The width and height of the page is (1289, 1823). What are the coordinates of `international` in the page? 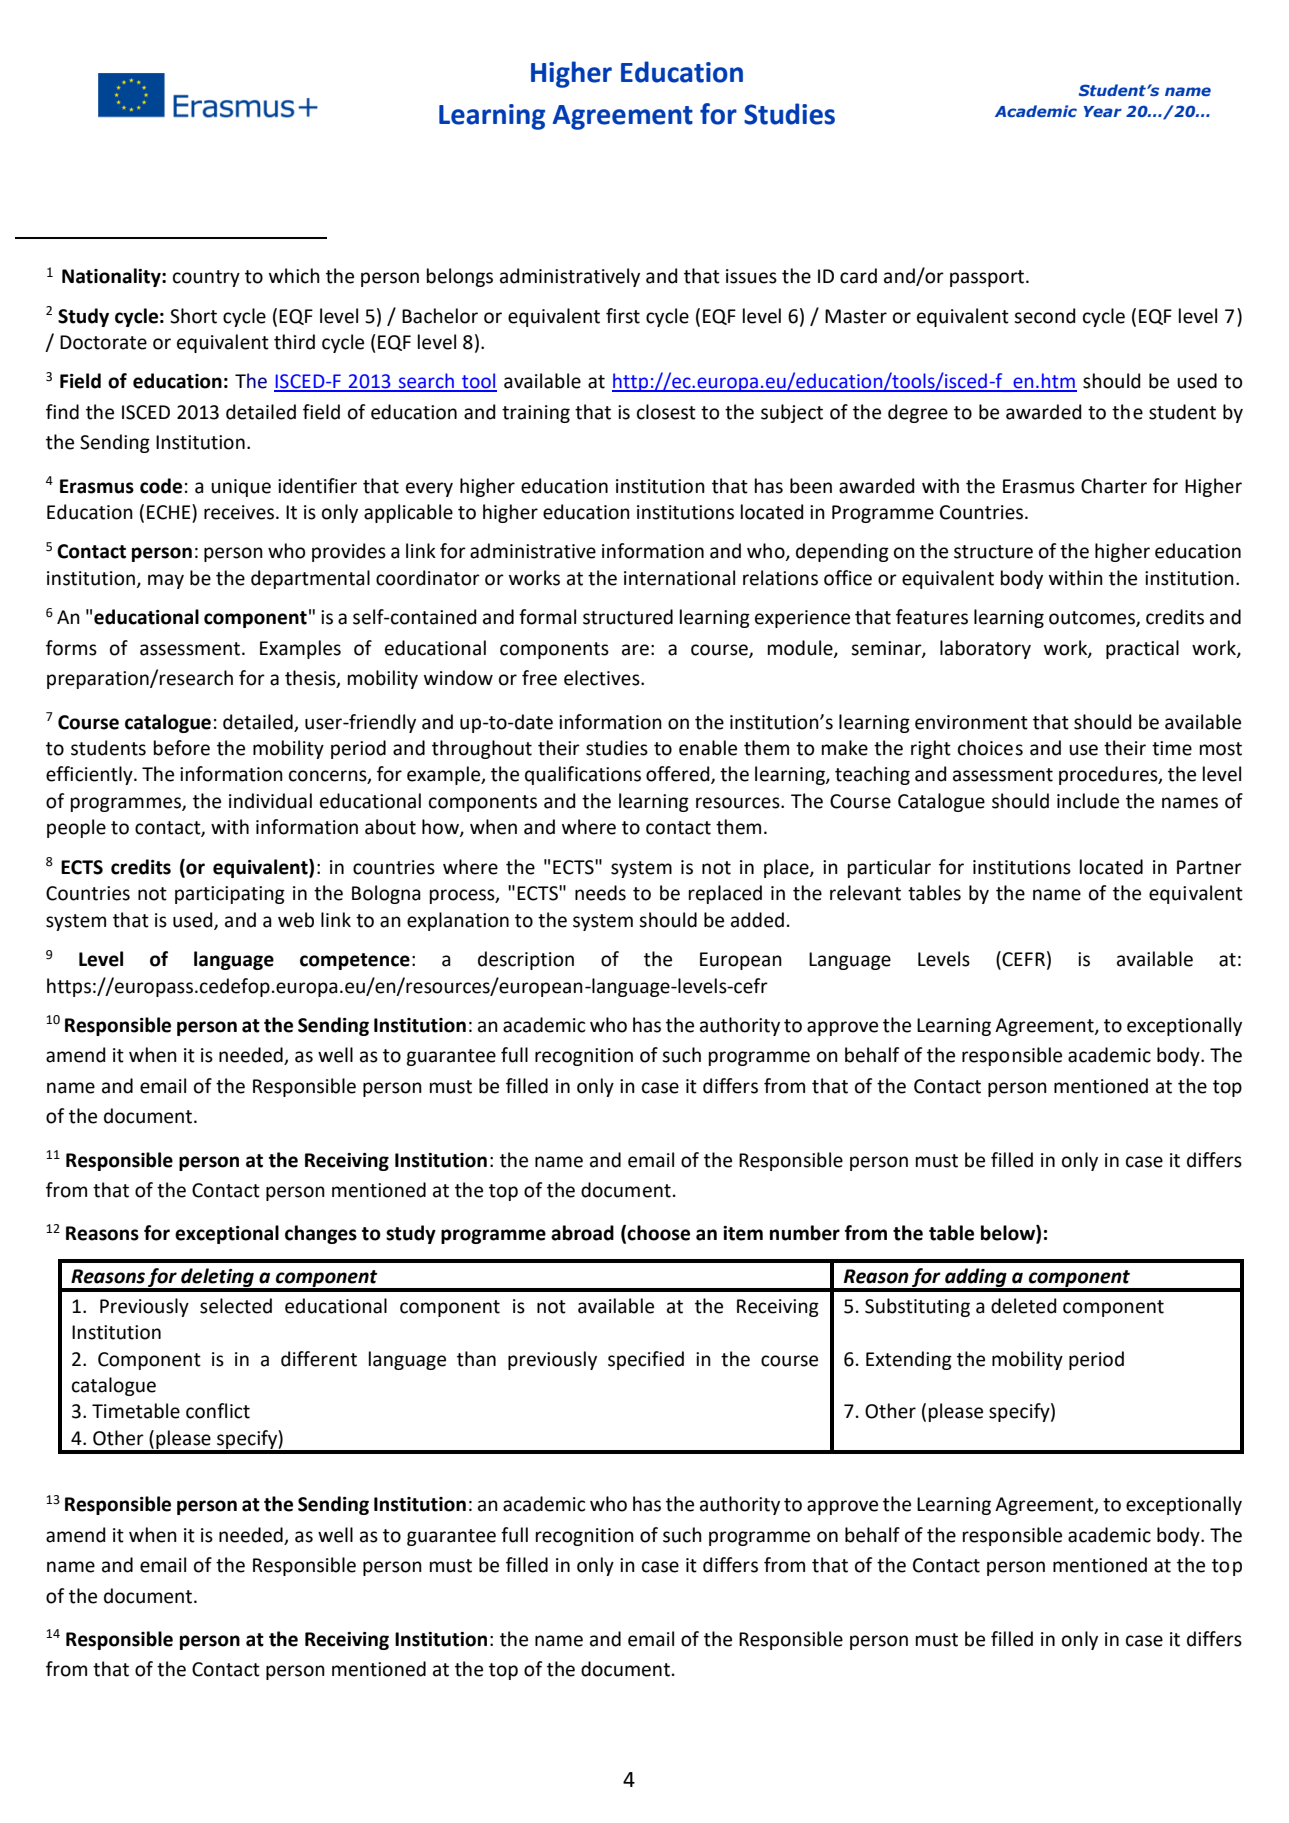 It's located at (679, 578).
